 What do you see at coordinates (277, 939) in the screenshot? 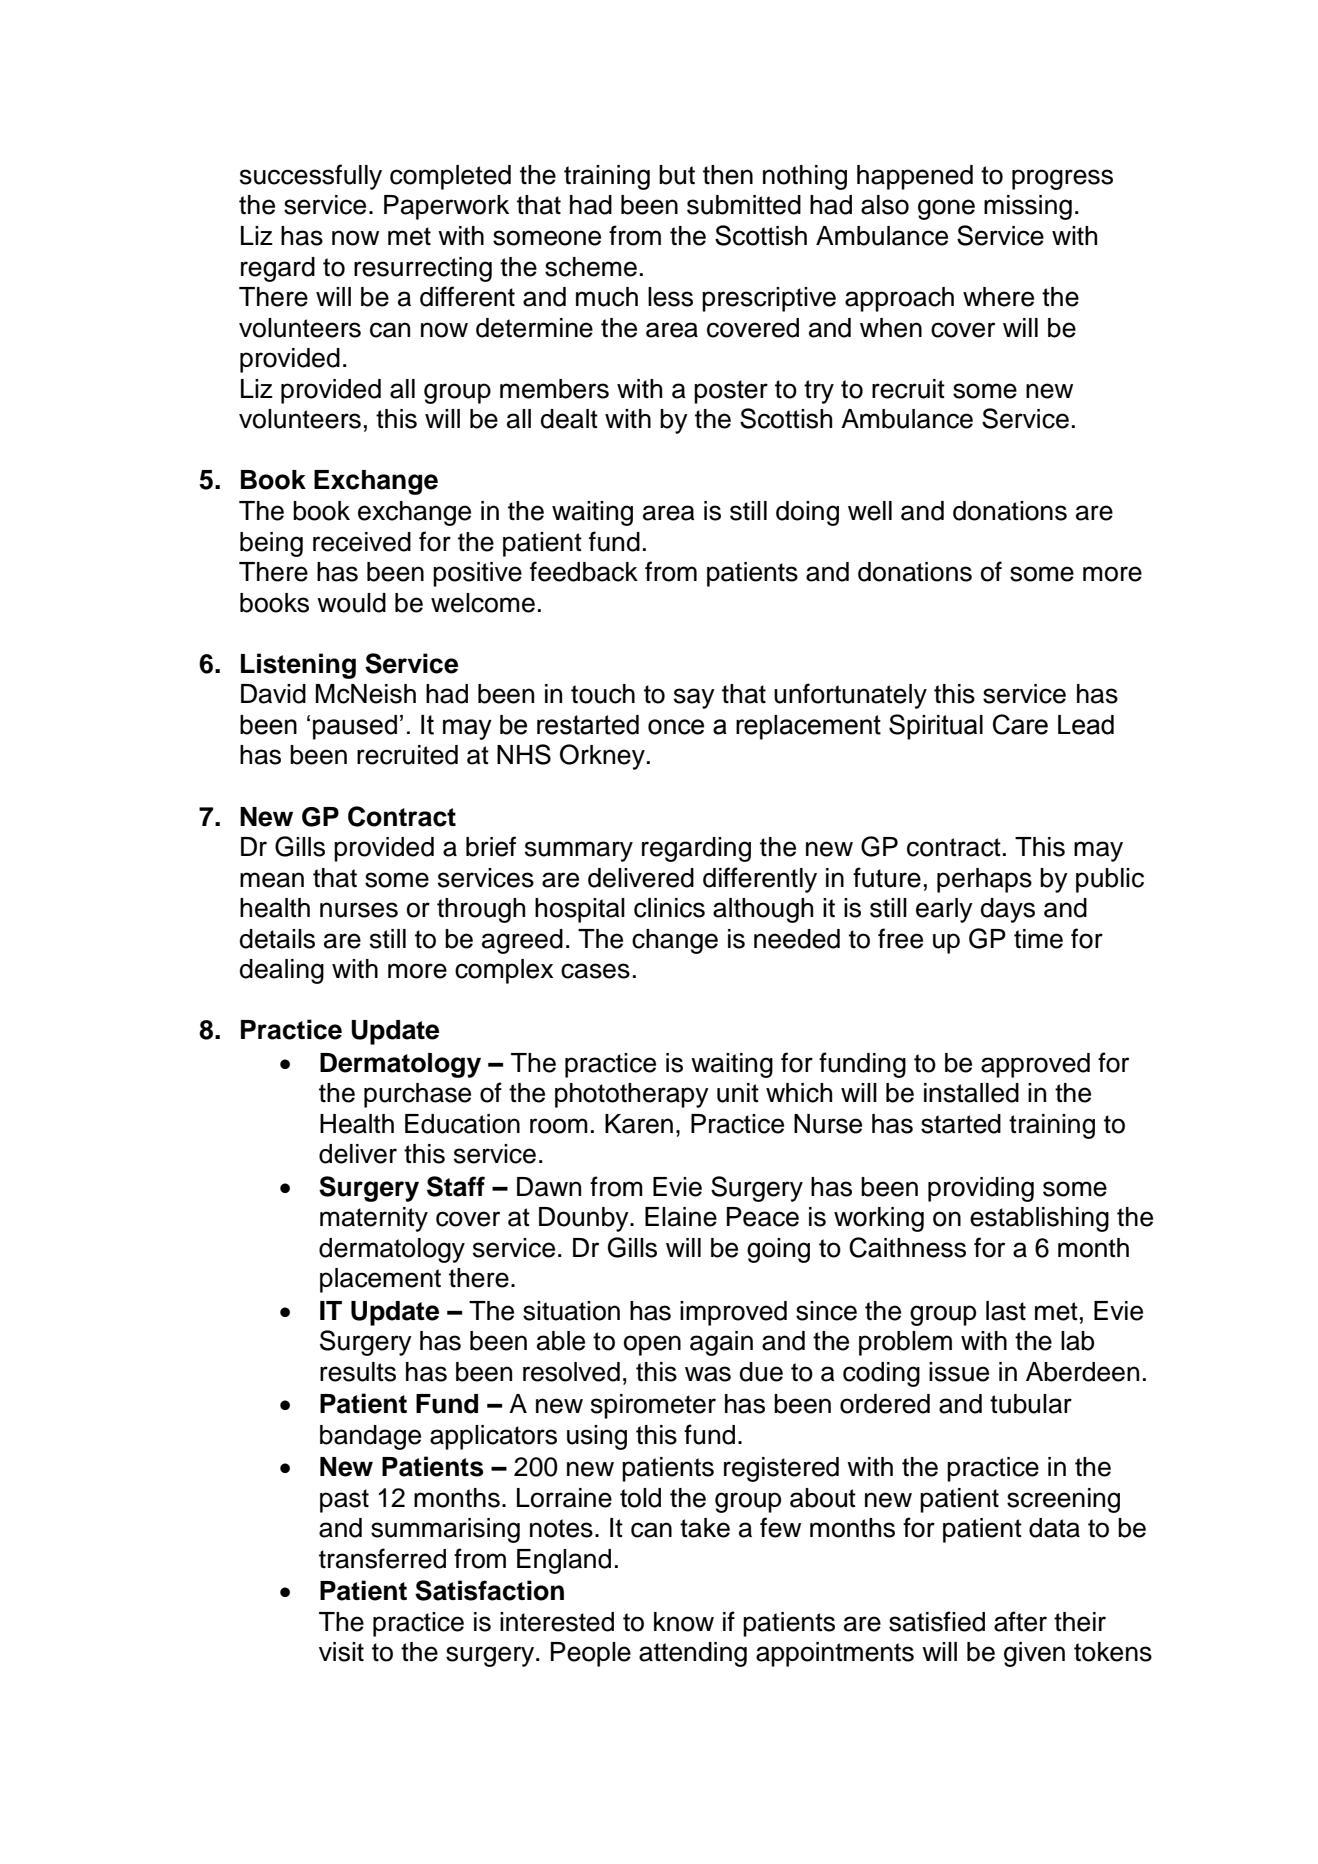
I see `details` at bounding box center [277, 939].
